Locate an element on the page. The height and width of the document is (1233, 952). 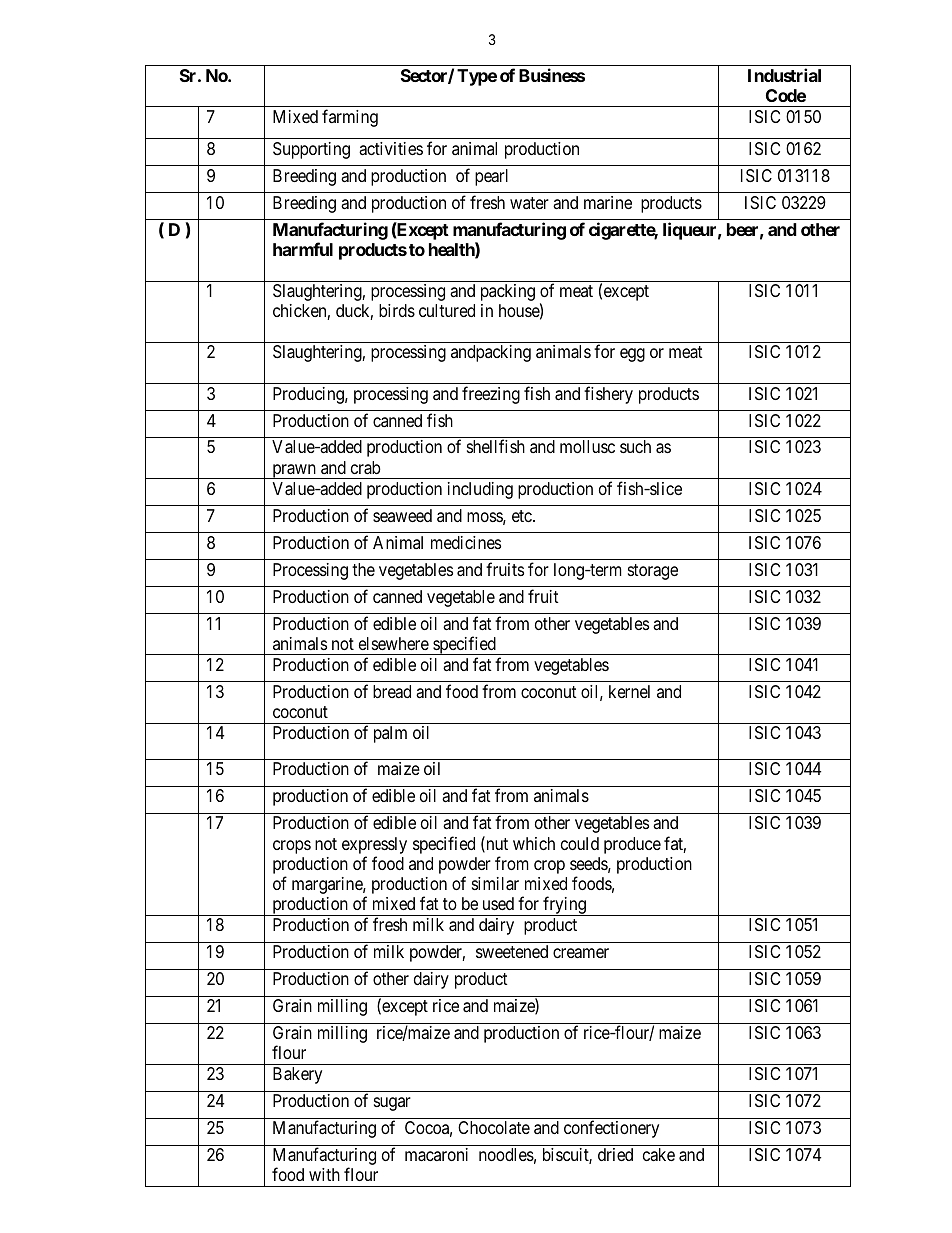
farming is located at coordinates (350, 118).
